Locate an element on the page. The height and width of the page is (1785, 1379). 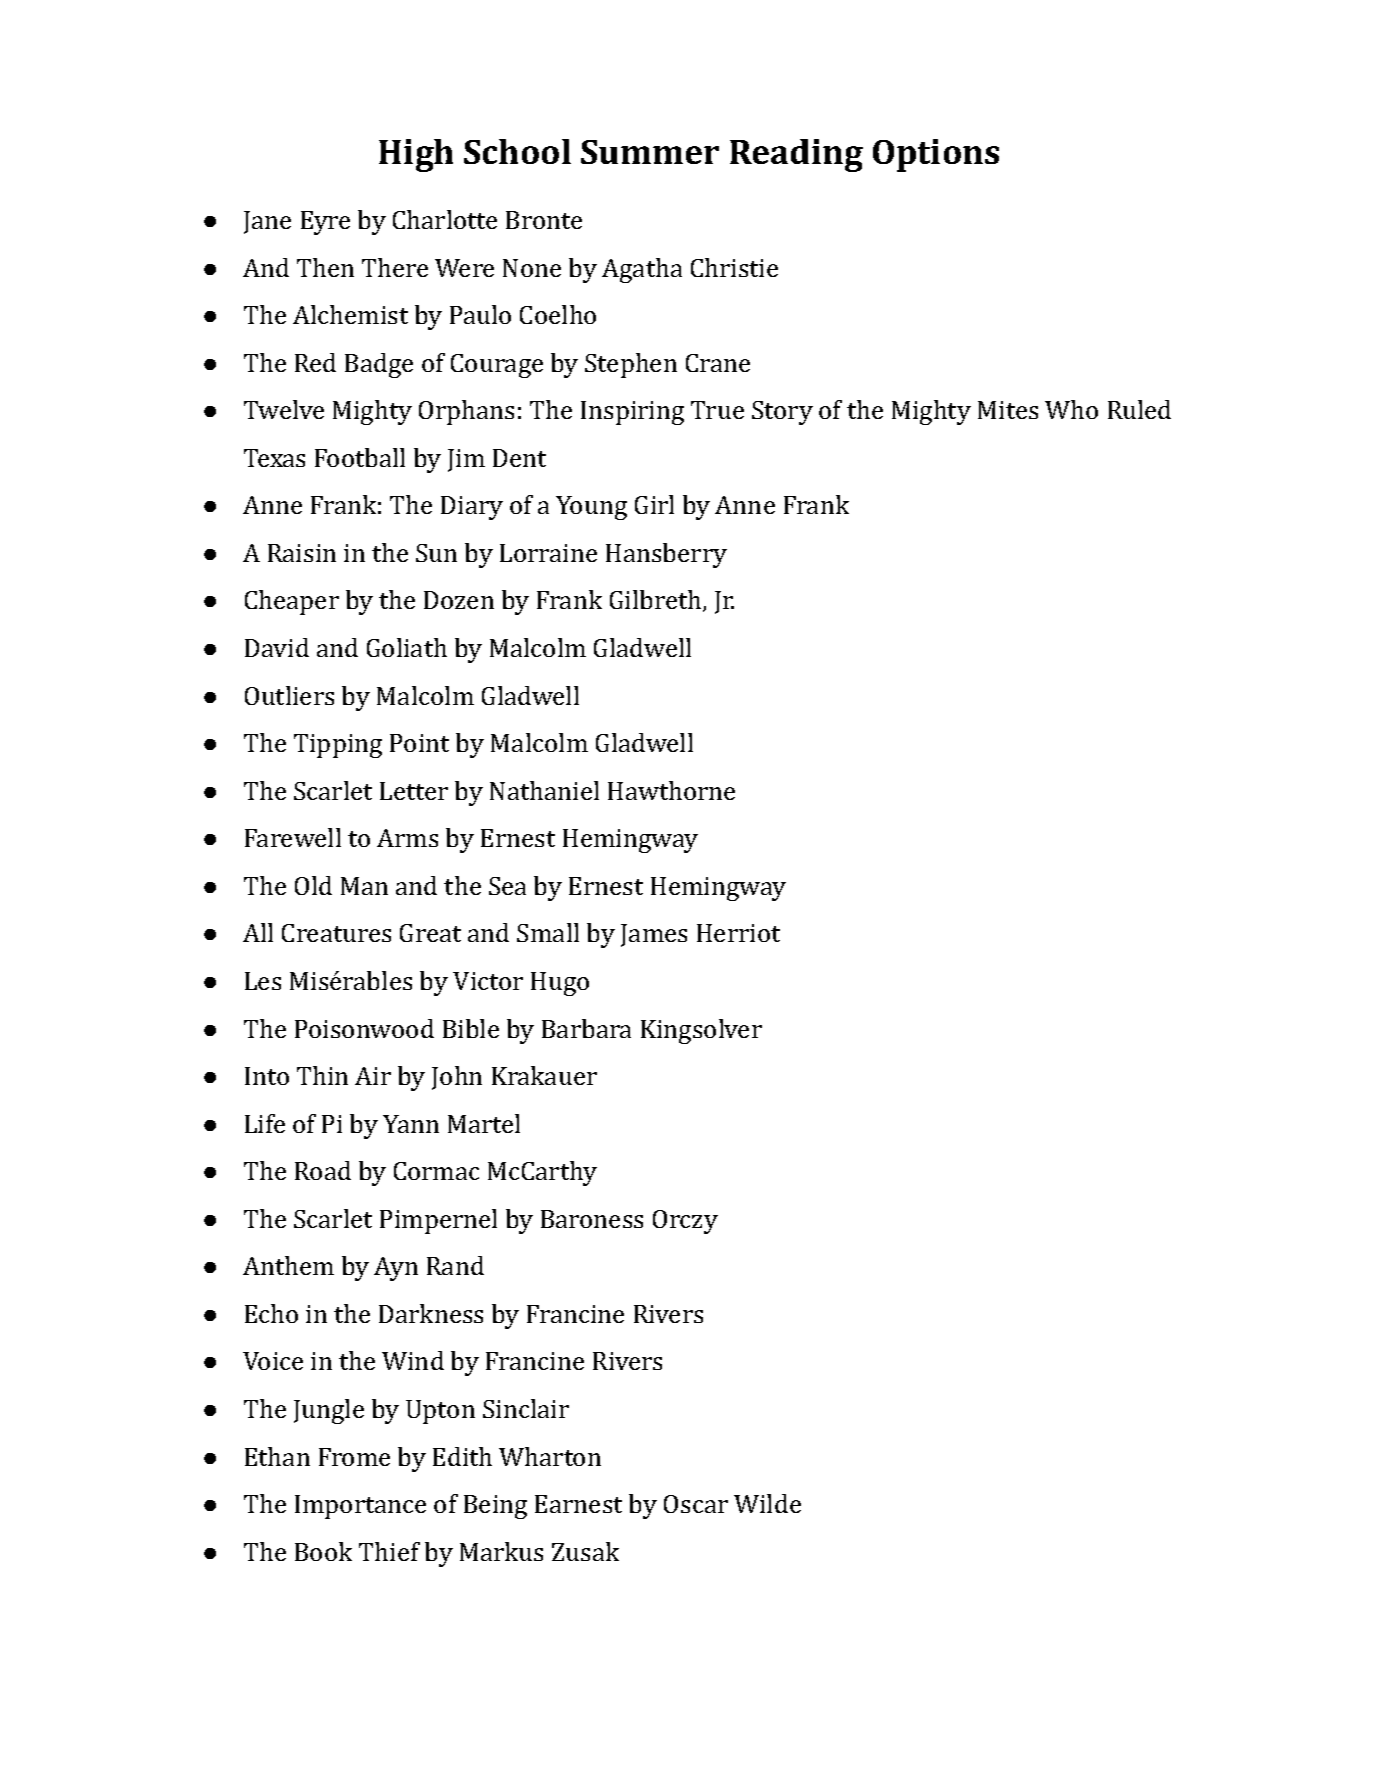
Kingsolver is located at coordinates (701, 1031).
